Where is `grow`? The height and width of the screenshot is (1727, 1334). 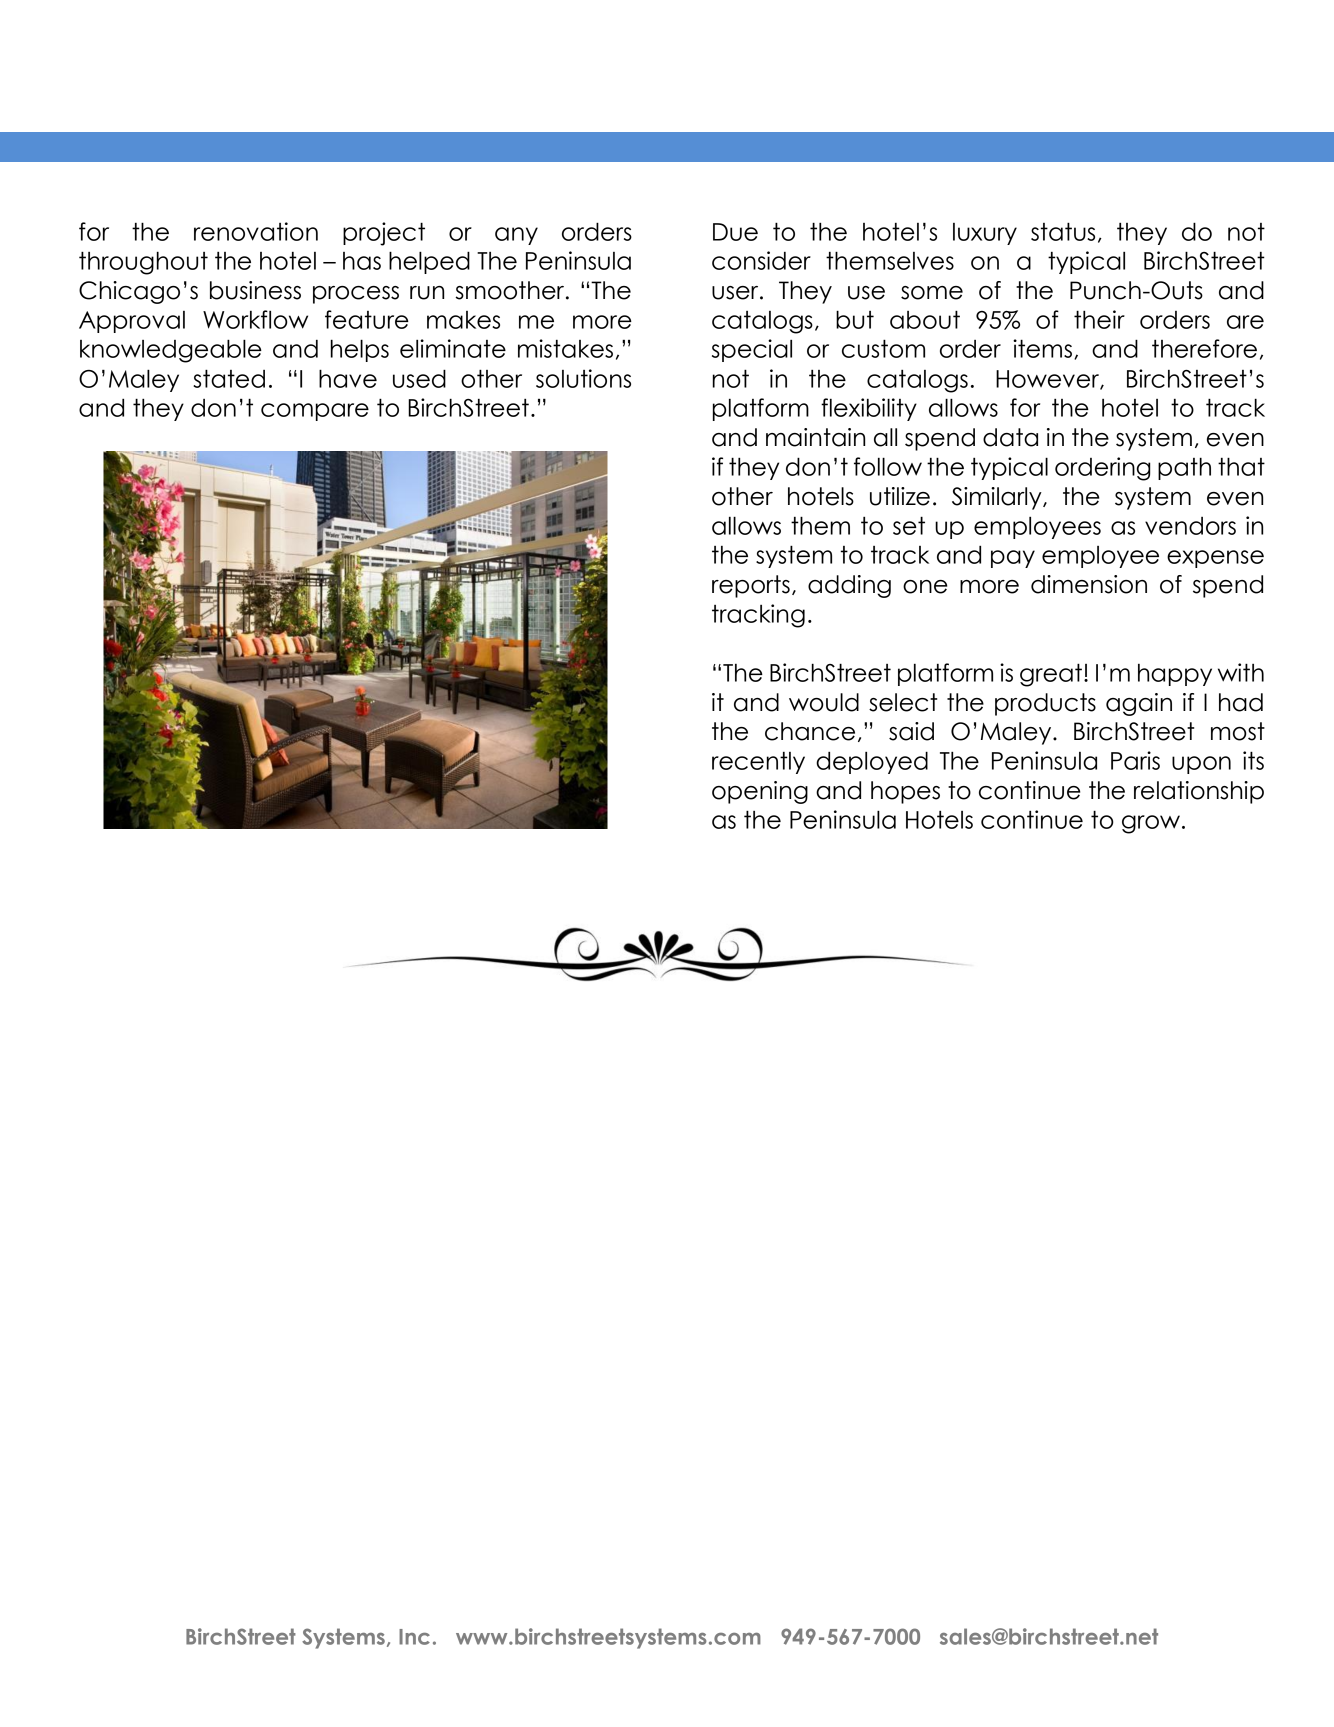
grow is located at coordinates (1152, 824).
